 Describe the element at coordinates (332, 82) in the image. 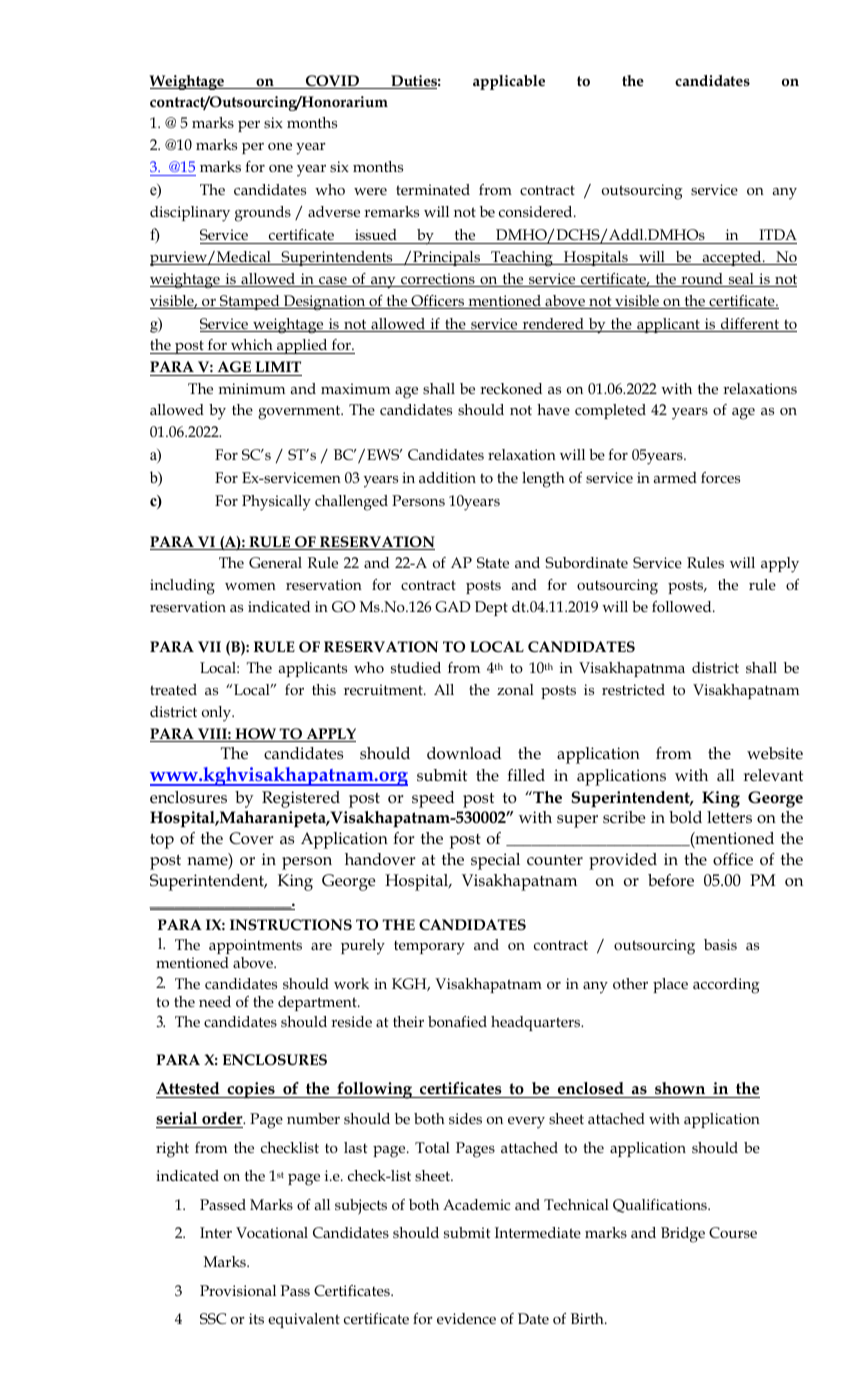

I see `COVID` at that location.
